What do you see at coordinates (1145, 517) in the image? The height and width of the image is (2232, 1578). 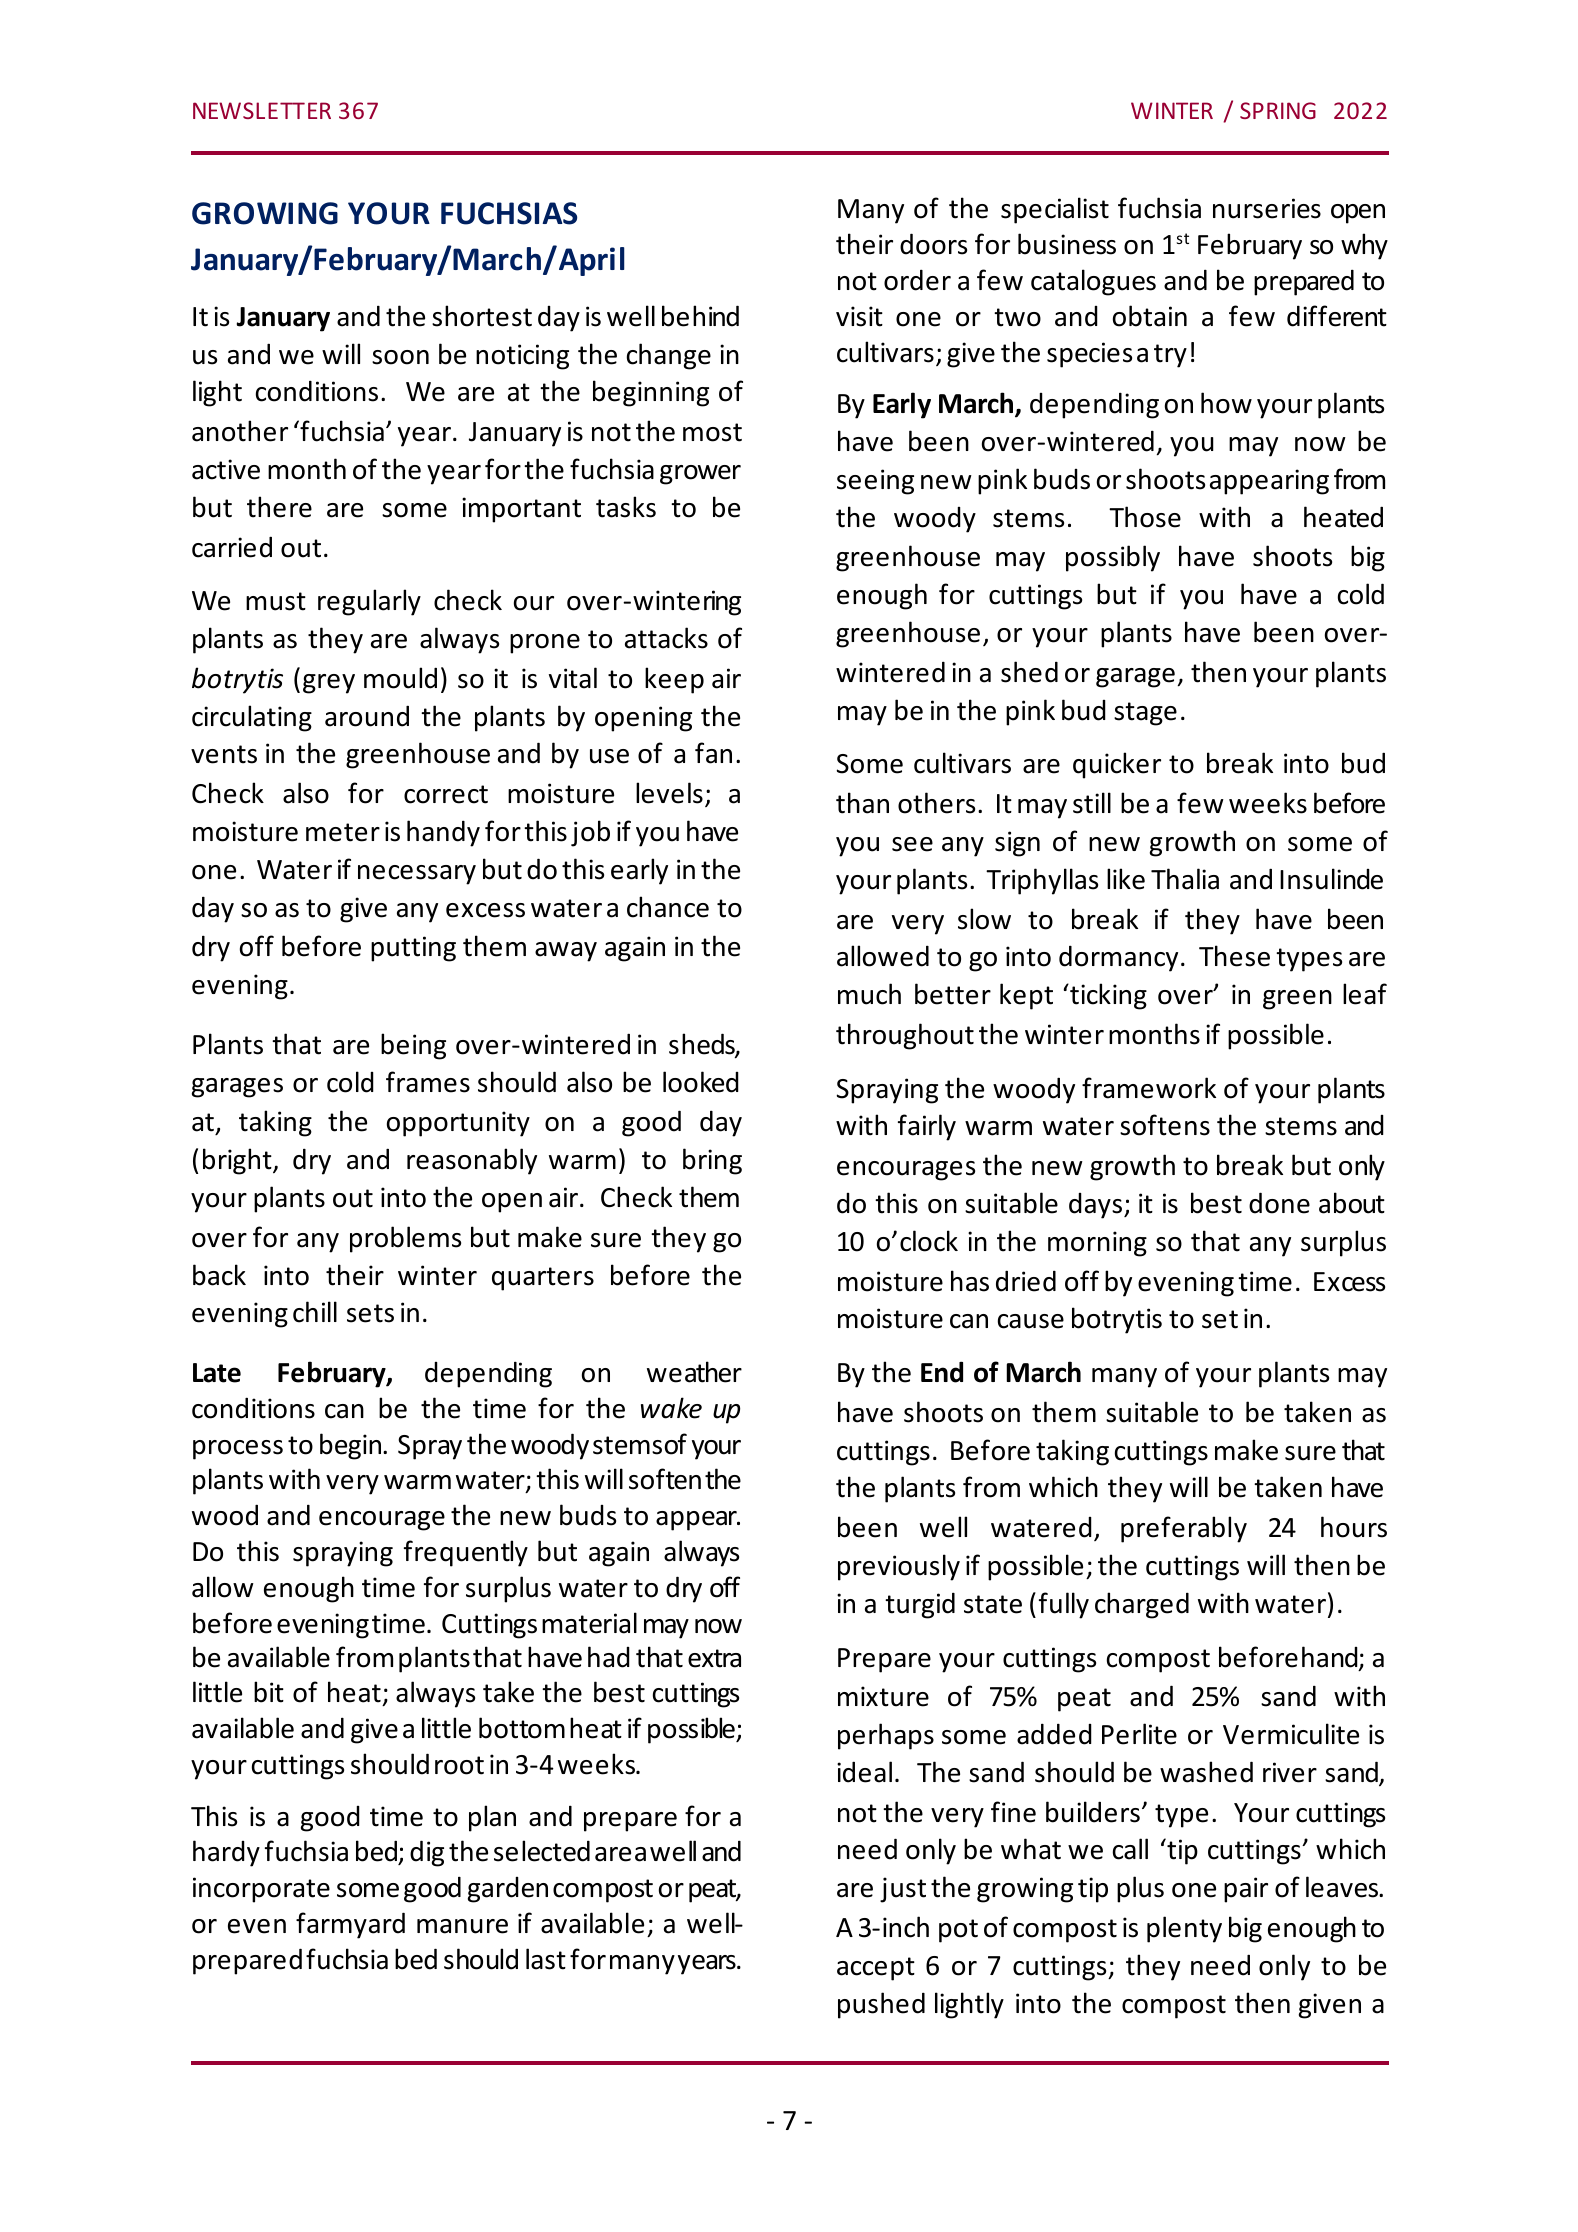 I see `Those` at bounding box center [1145, 517].
